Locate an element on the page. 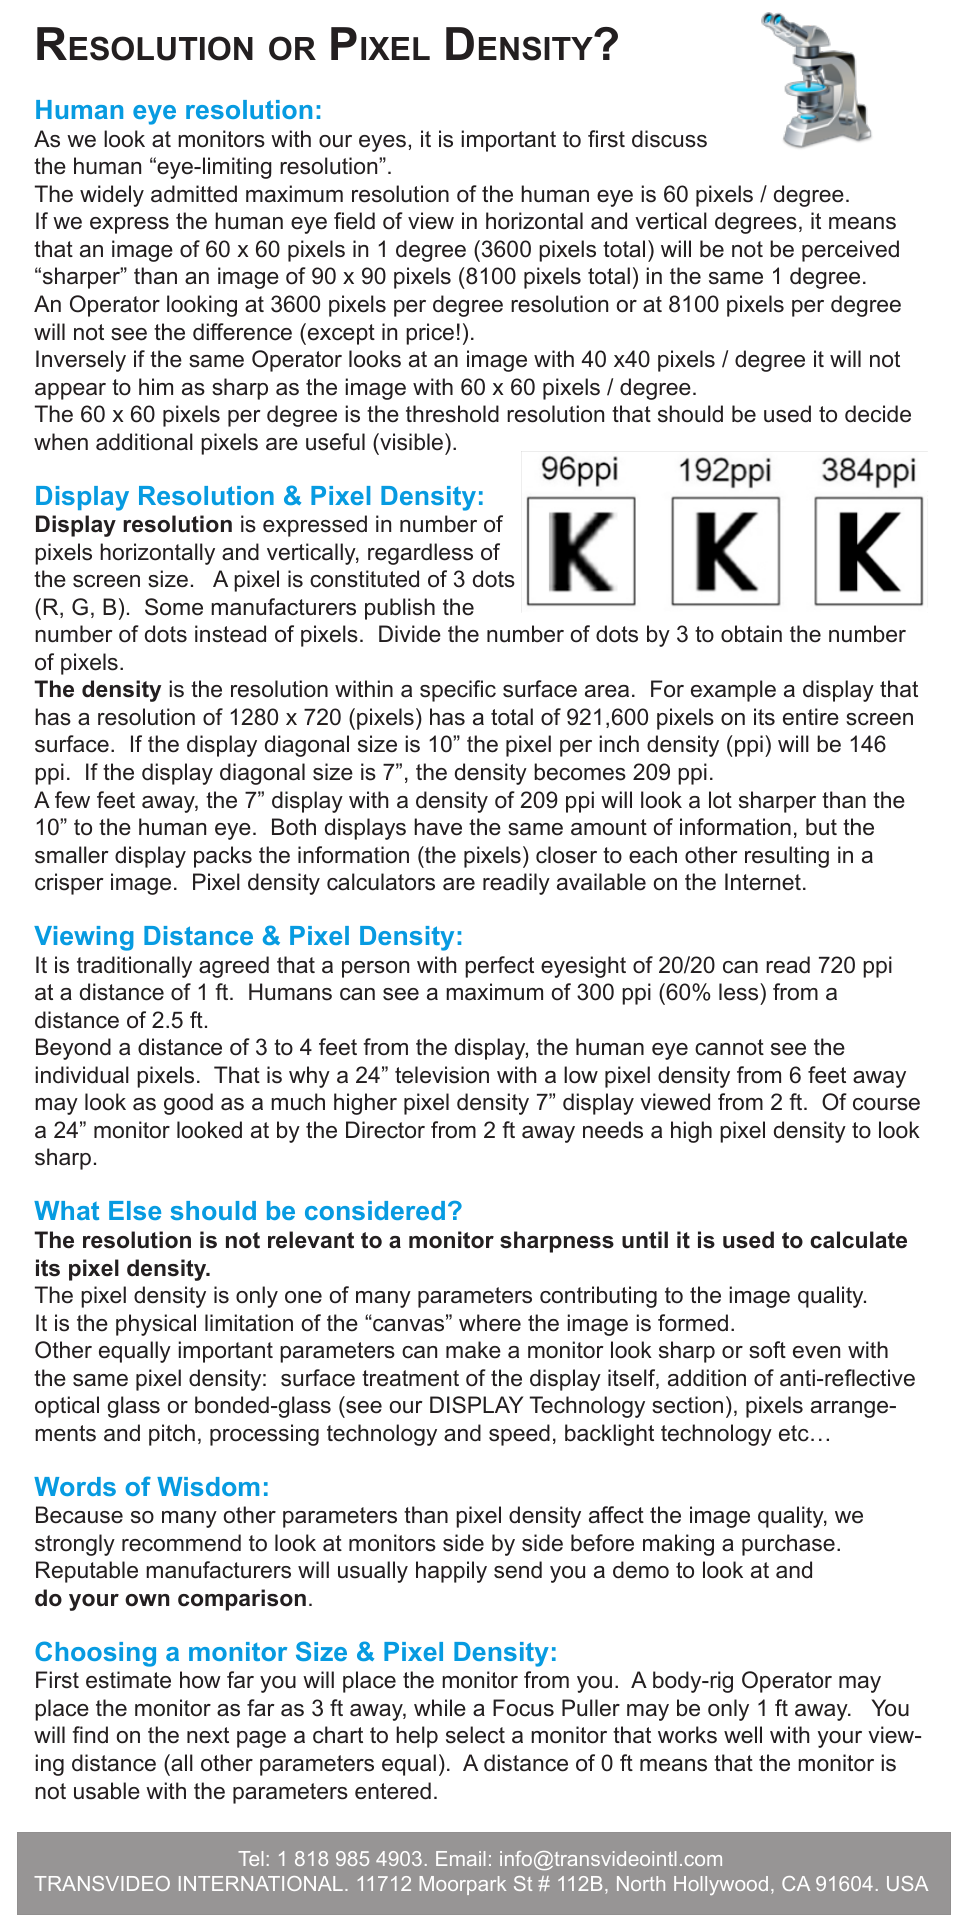 The image size is (964, 1927). Email is located at coordinates (460, 1858).
